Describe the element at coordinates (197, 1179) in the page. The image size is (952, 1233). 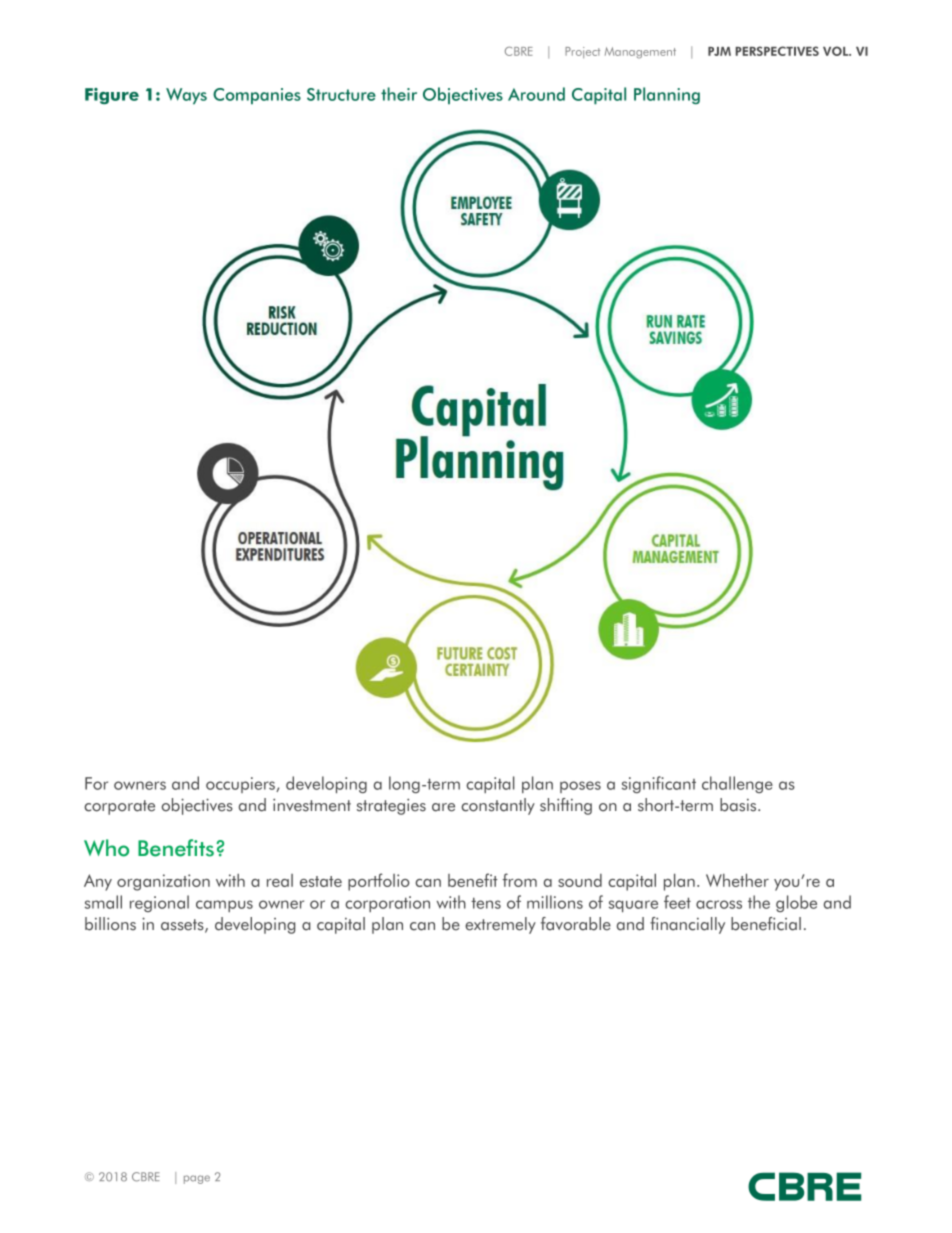
I see `page` at that location.
